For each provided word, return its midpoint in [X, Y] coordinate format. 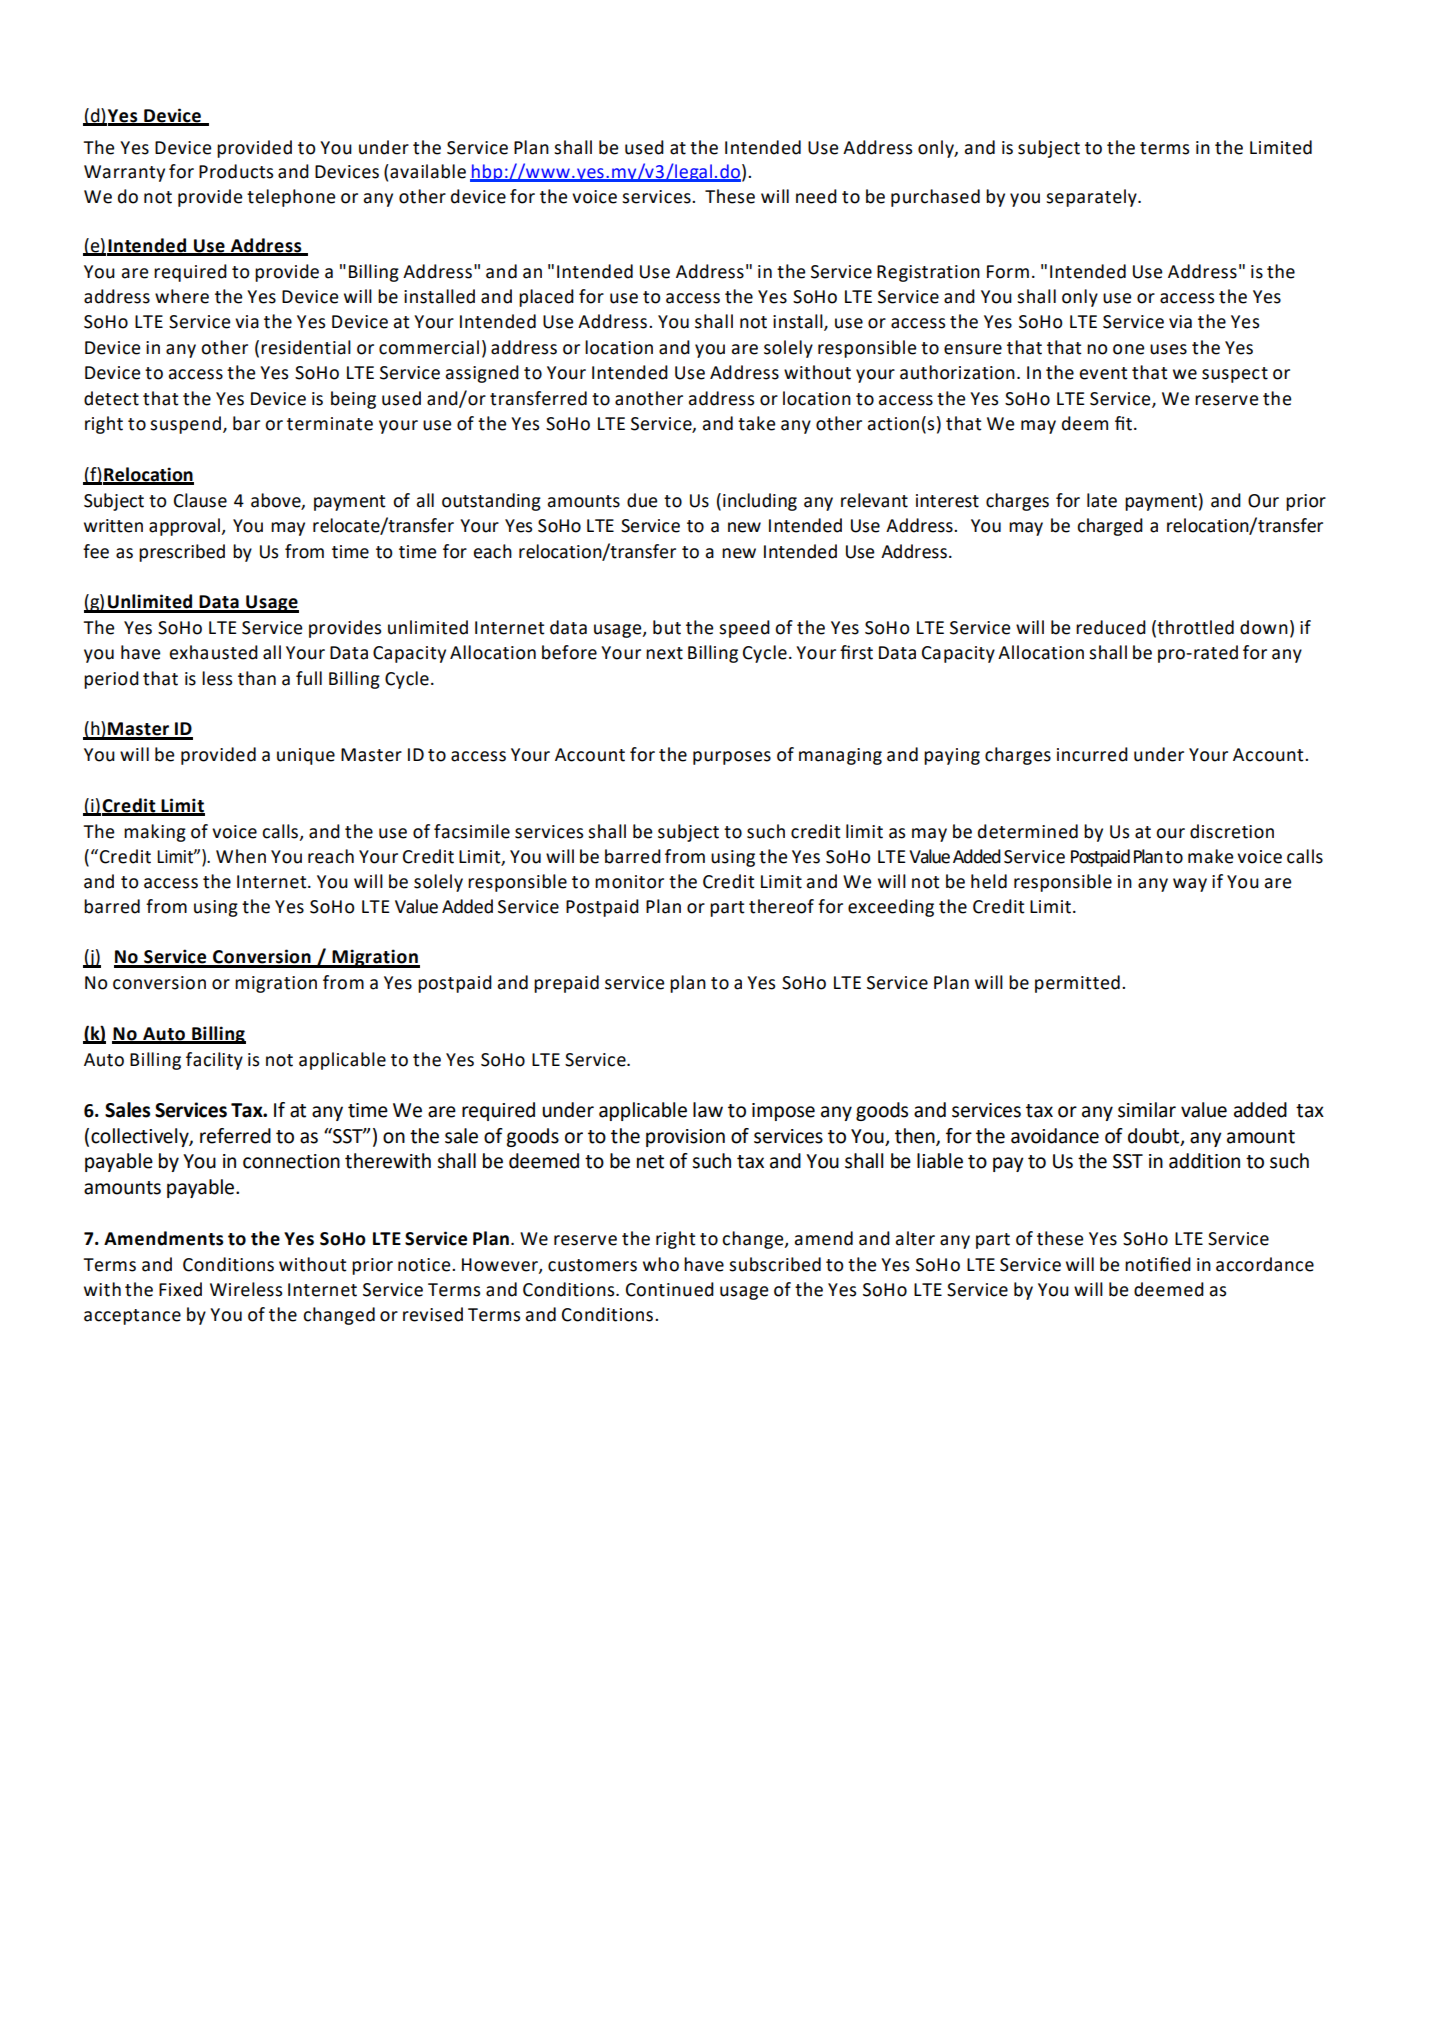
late [1102, 500]
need [816, 196]
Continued [670, 1289]
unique [306, 756]
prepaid [566, 984]
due [642, 500]
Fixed [180, 1289]
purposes [732, 758]
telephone [291, 198]
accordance [1265, 1264]
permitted [1077, 984]
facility [214, 1061]
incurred [1092, 754]
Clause [200, 500]
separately [1092, 198]
